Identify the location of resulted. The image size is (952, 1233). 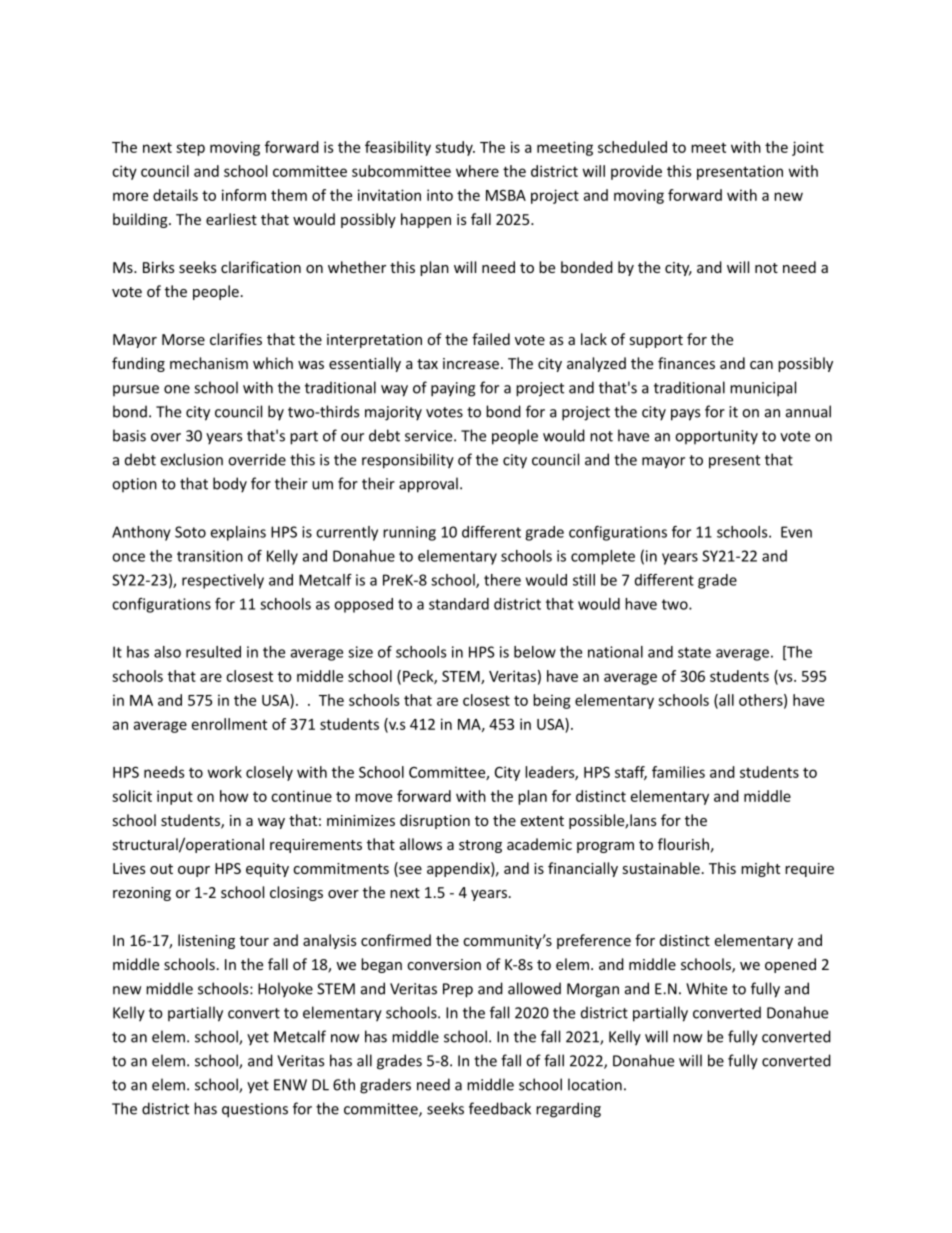
(213, 652).
